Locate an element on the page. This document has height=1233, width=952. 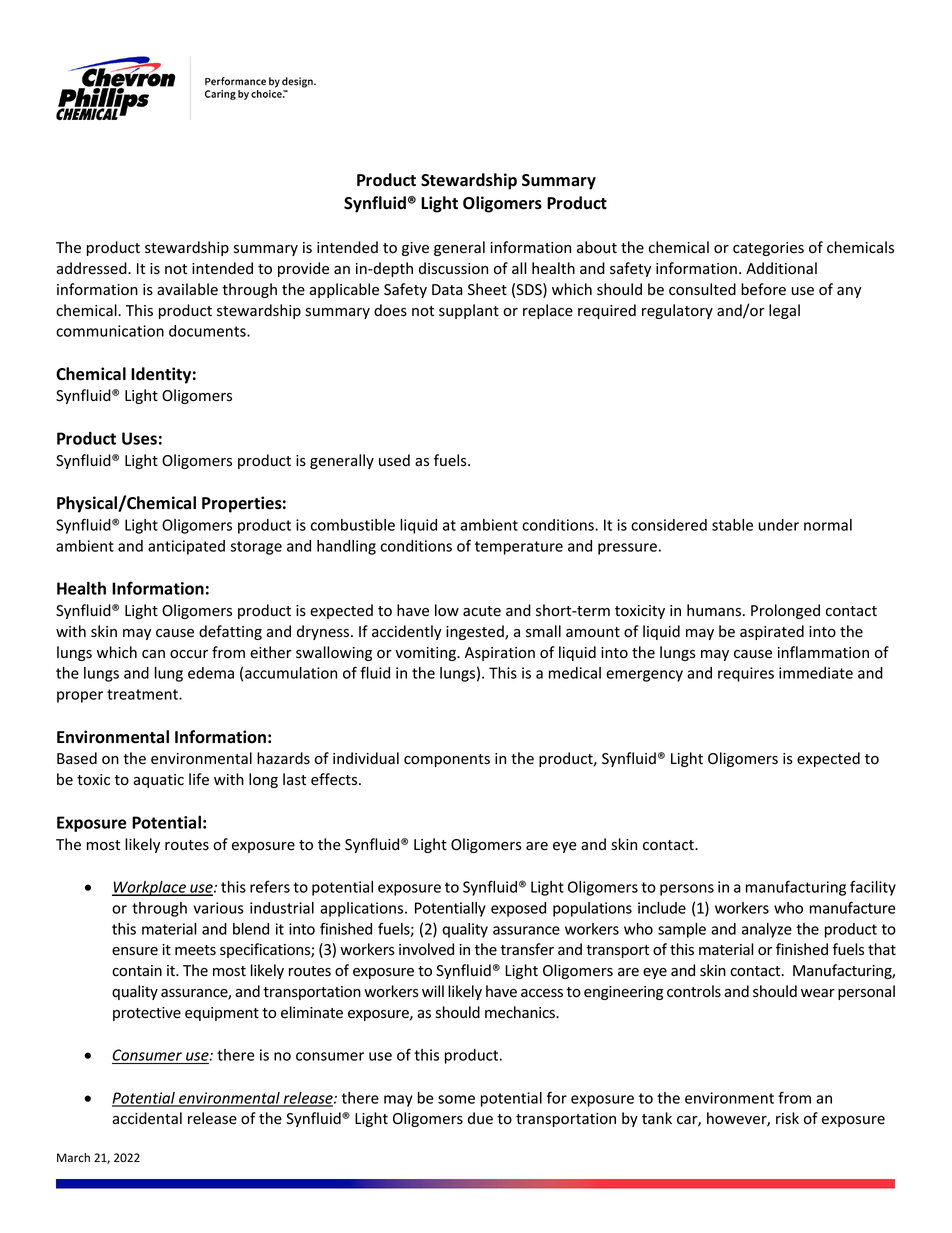
available is located at coordinates (187, 289).
